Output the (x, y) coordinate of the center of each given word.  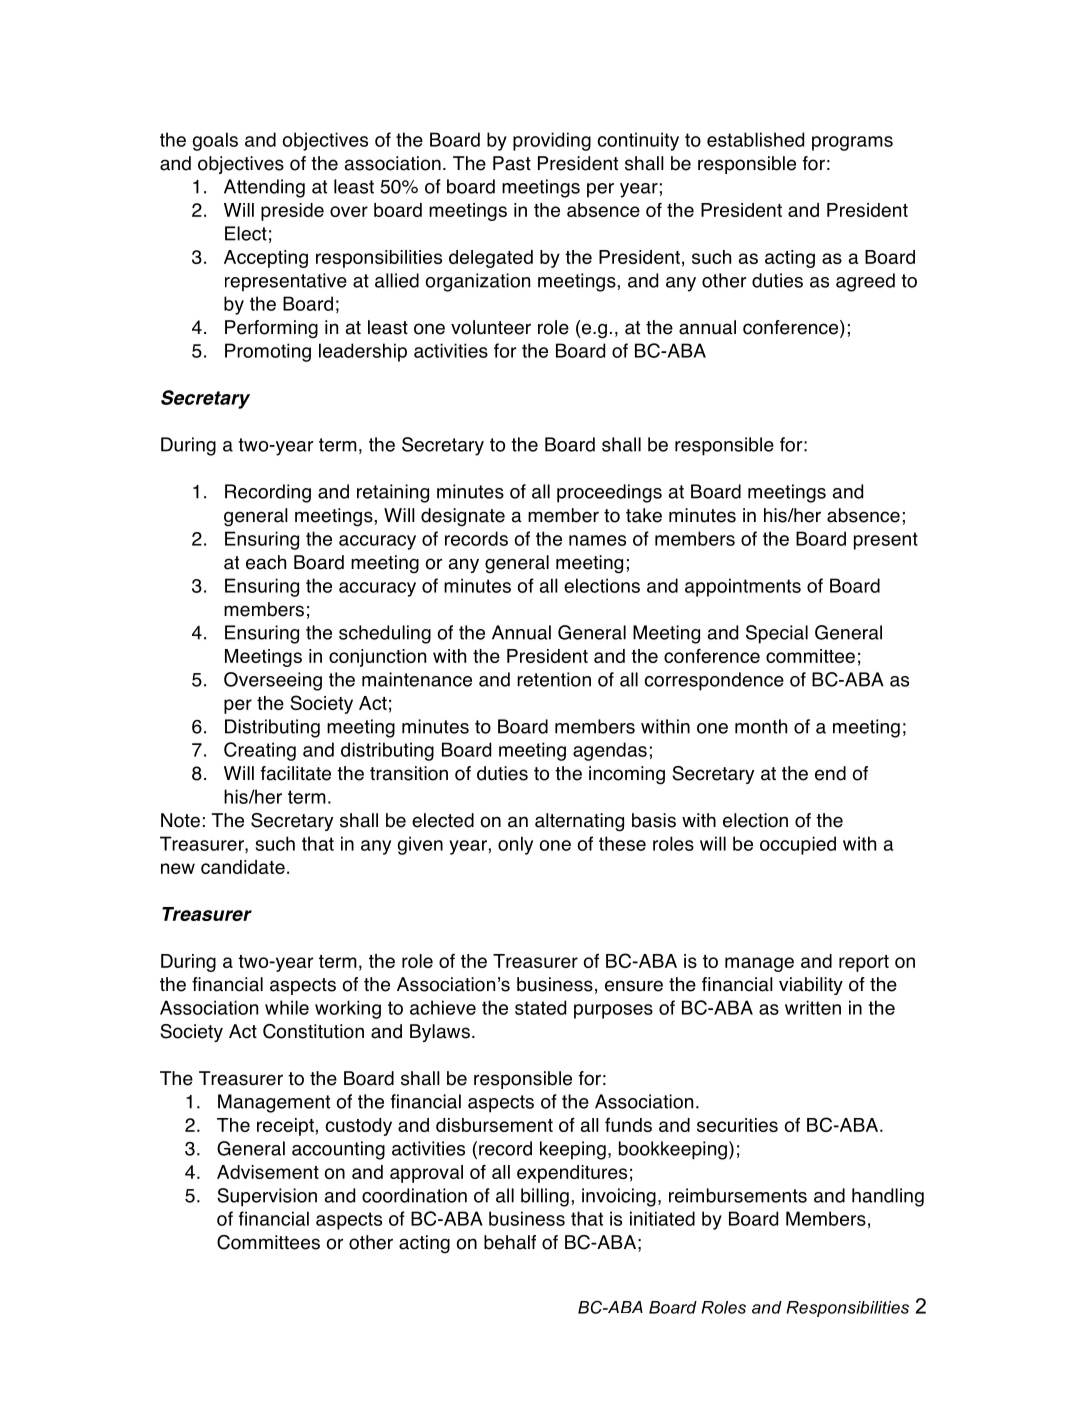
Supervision (267, 1197)
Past (512, 163)
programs (852, 143)
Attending (264, 188)
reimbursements (738, 1195)
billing (545, 1197)
